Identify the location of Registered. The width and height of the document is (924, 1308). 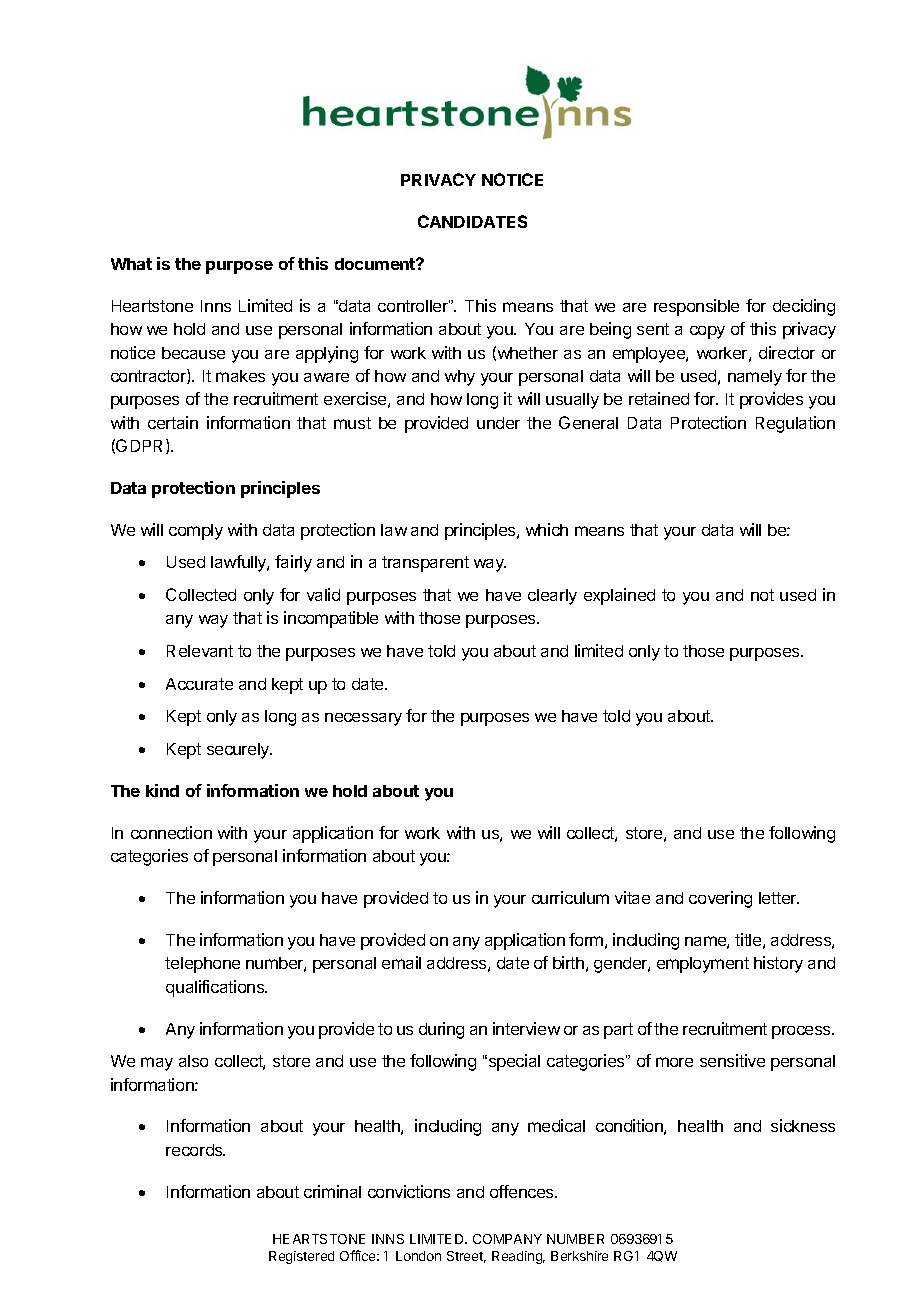
(301, 1257).
